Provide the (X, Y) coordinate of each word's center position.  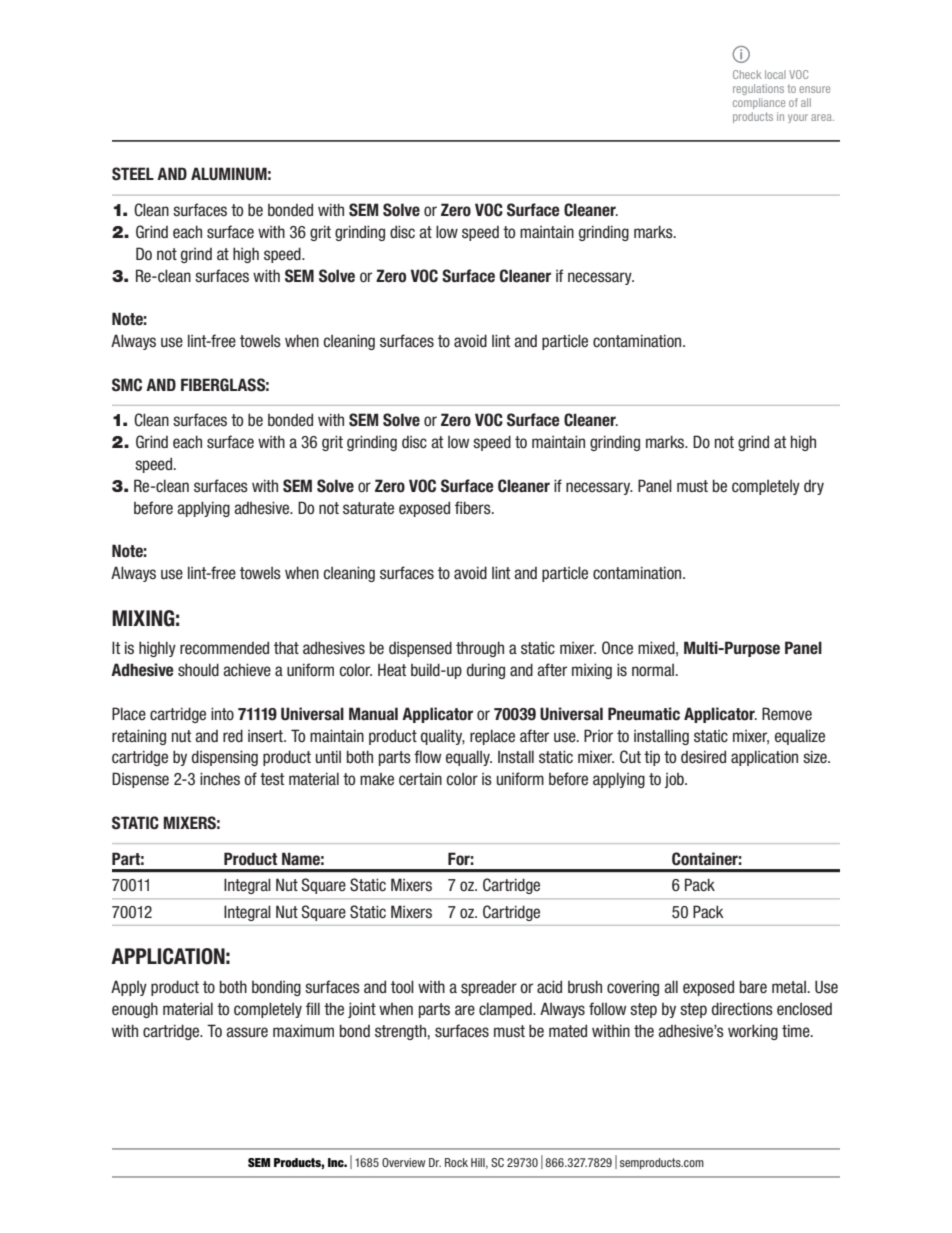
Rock (456, 1162)
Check (747, 74)
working (753, 1032)
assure (247, 1032)
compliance (759, 103)
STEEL (133, 174)
